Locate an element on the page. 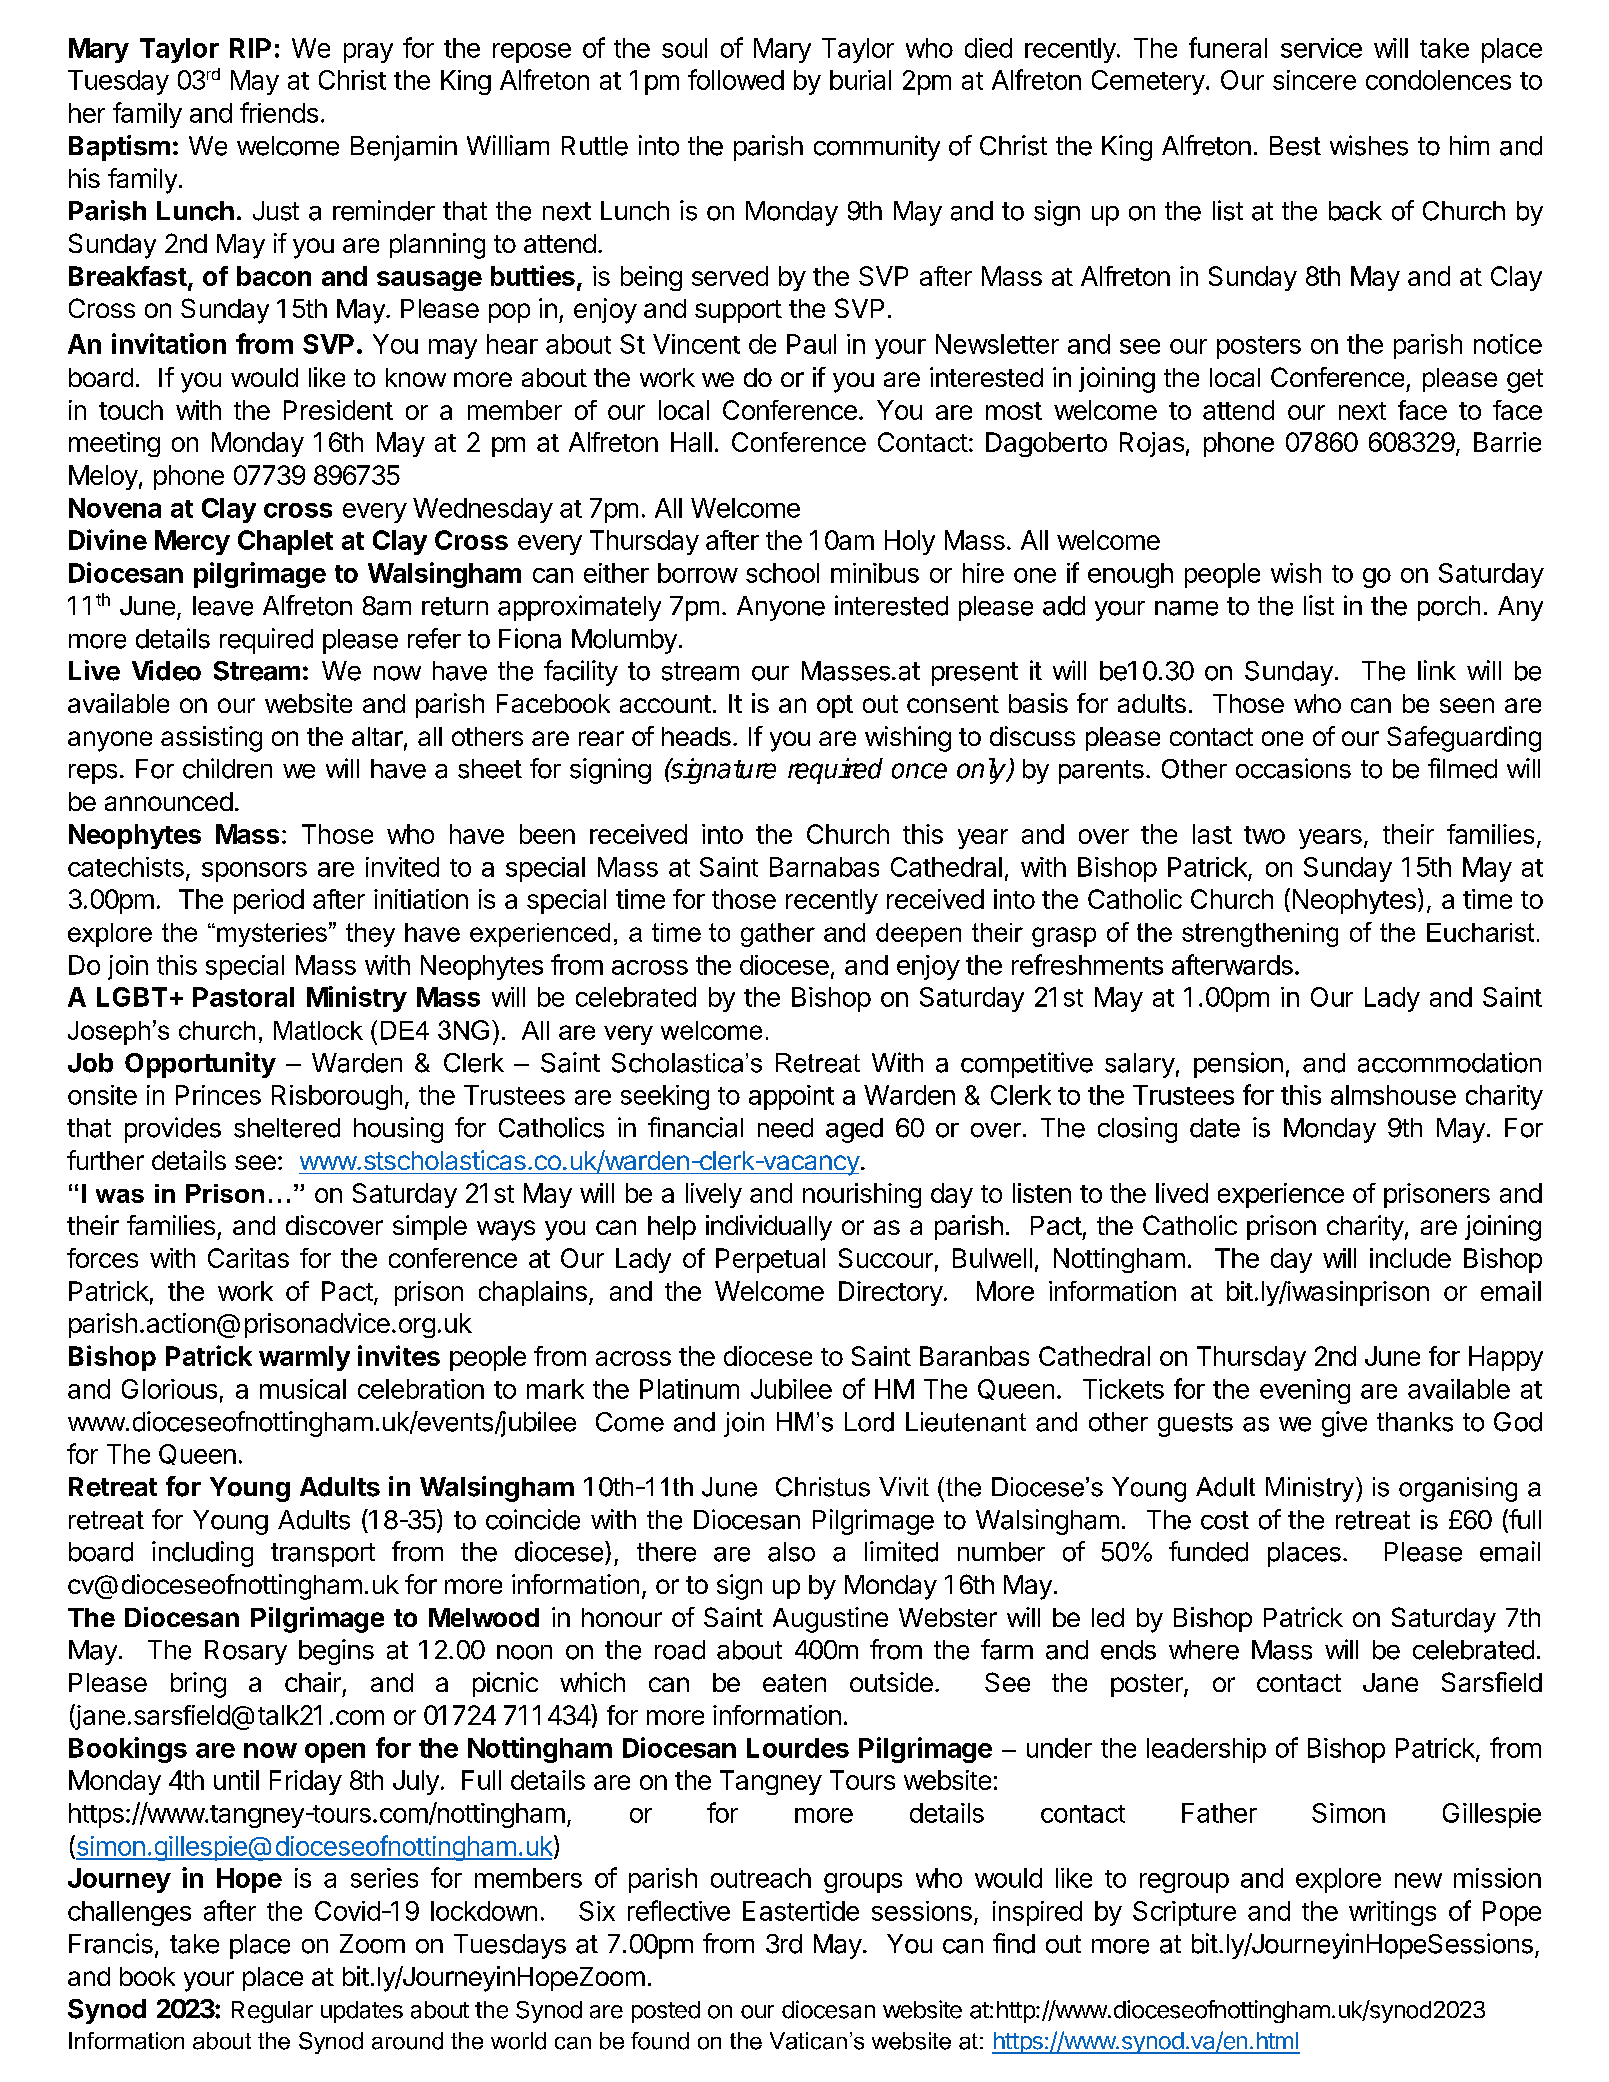 This image has height=2082, width=1609. burial is located at coordinates (860, 80).
